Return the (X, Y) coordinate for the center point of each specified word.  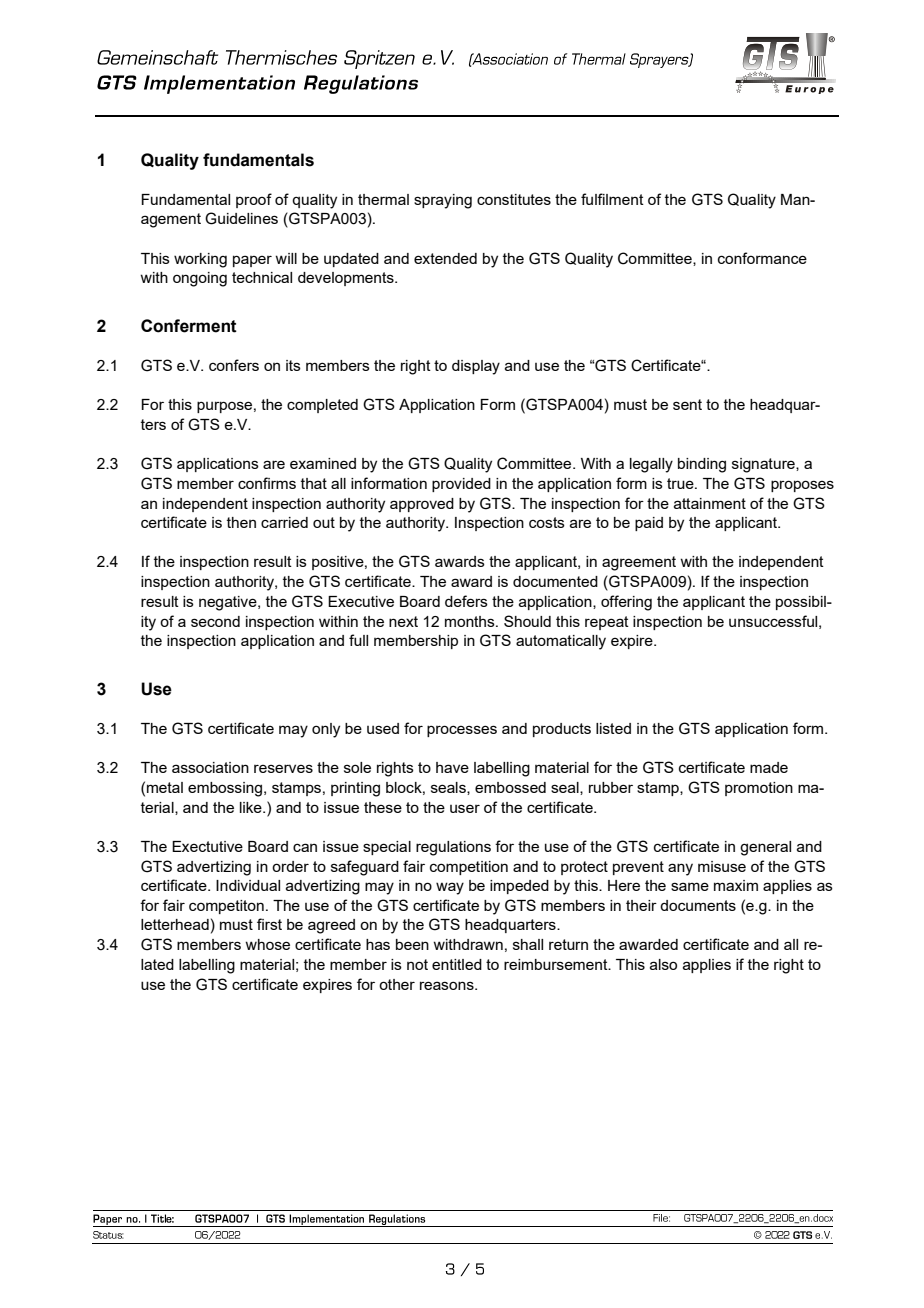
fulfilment (612, 199)
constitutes (514, 199)
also (663, 964)
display (476, 367)
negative (229, 603)
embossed (510, 787)
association (210, 767)
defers (466, 601)
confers (234, 365)
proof (254, 200)
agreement (639, 563)
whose (267, 944)
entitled (457, 964)
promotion (759, 789)
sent (687, 404)
